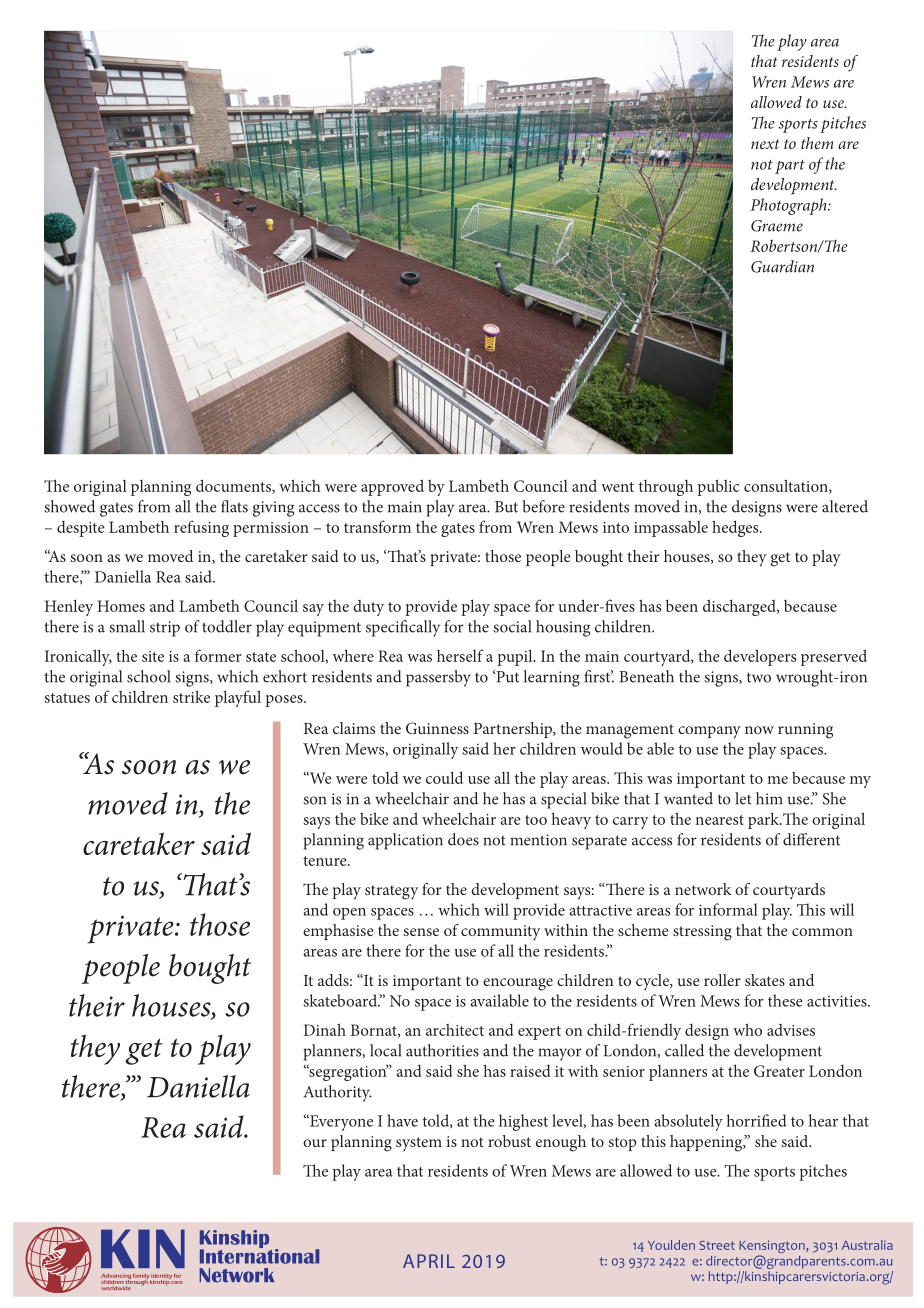 The height and width of the page is (1308, 924). I want to click on next, so click(765, 144).
